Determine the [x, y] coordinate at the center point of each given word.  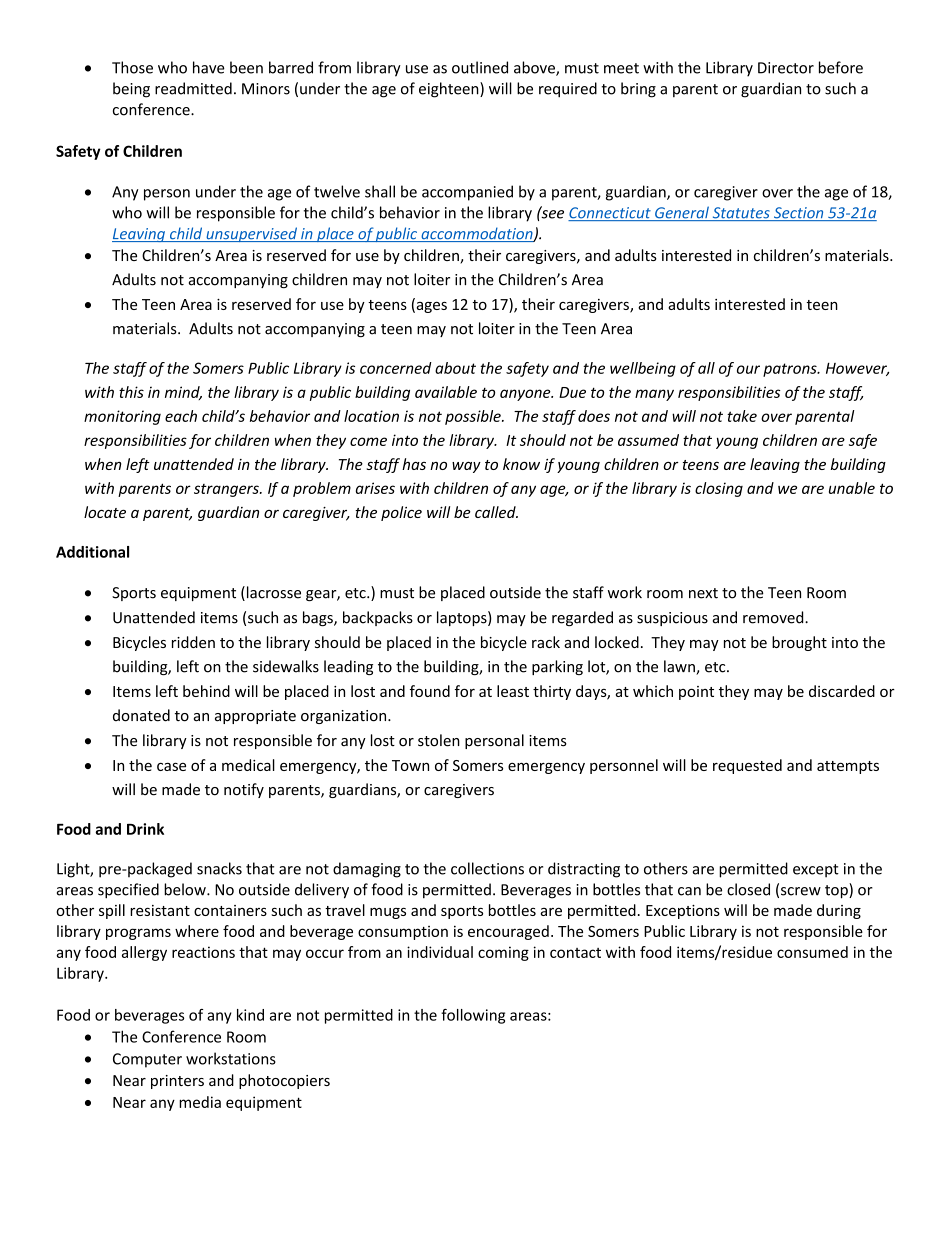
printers [177, 1082]
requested [747, 766]
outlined [480, 67]
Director [786, 68]
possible [474, 417]
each [181, 416]
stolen [439, 740]
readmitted [193, 88]
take [742, 416]
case [171, 767]
